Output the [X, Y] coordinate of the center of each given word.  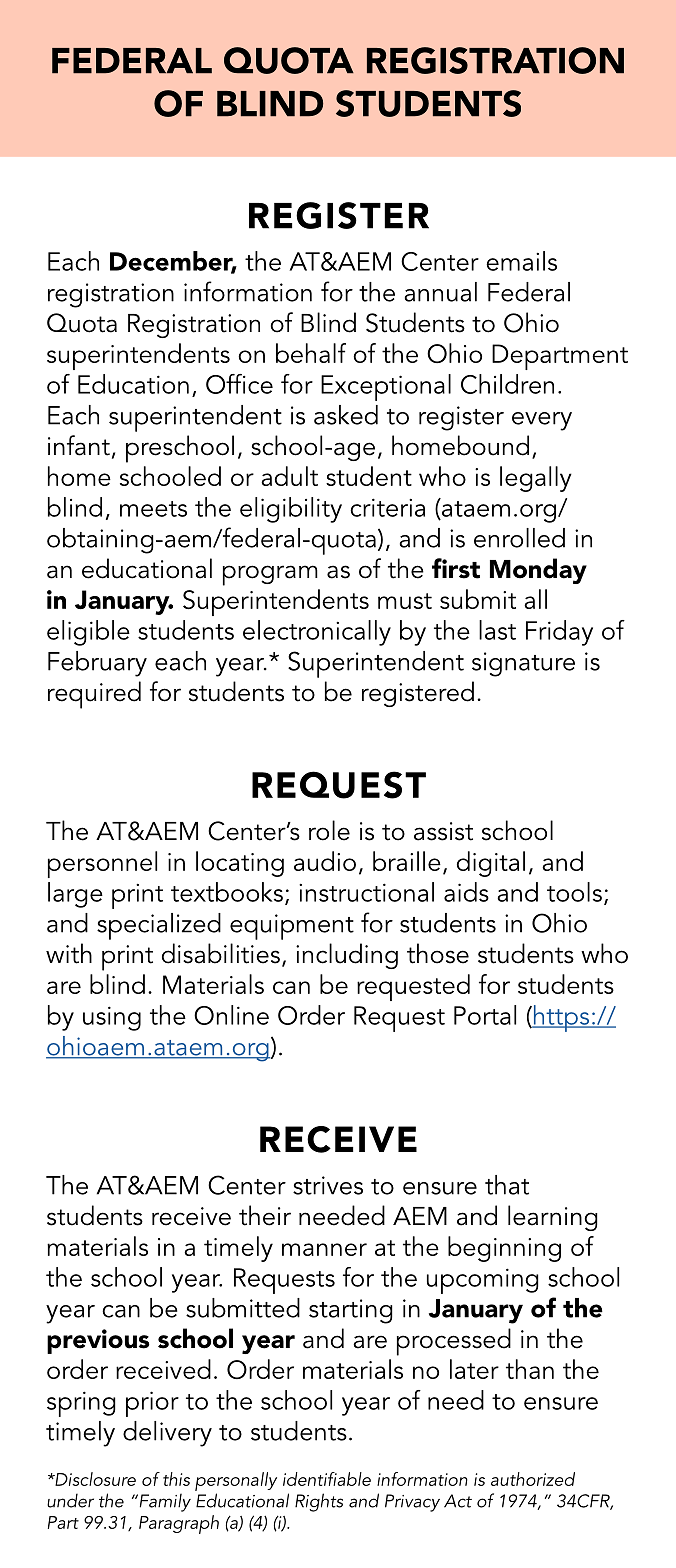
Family [164, 1502]
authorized [533, 1479]
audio [325, 861]
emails [521, 261]
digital [491, 864]
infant [79, 445]
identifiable [327, 1479]
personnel [102, 864]
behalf [311, 353]
